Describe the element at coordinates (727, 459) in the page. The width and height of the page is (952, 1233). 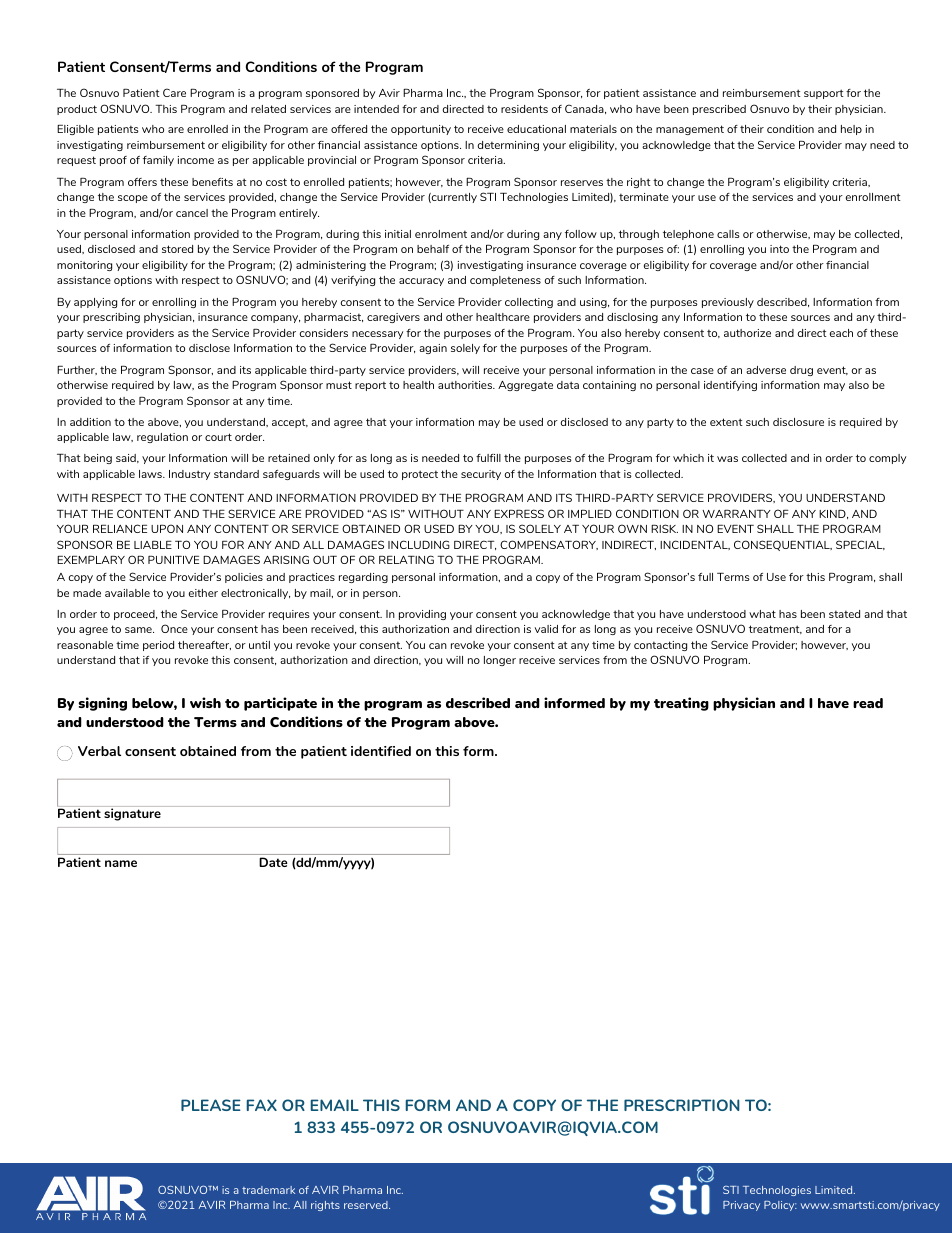
I see `was` at that location.
